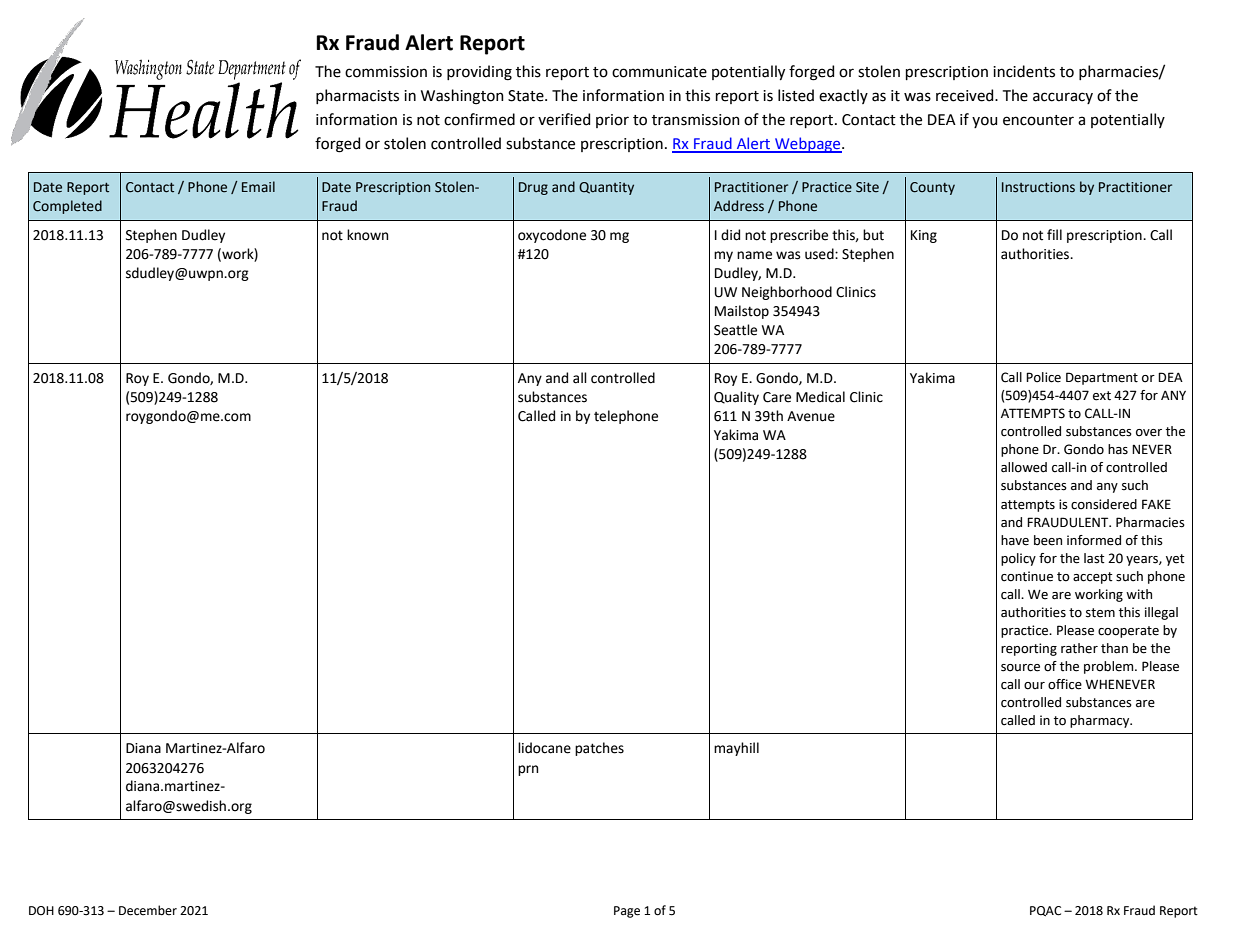  Describe the element at coordinates (528, 770) in the screenshot. I see `prn` at that location.
